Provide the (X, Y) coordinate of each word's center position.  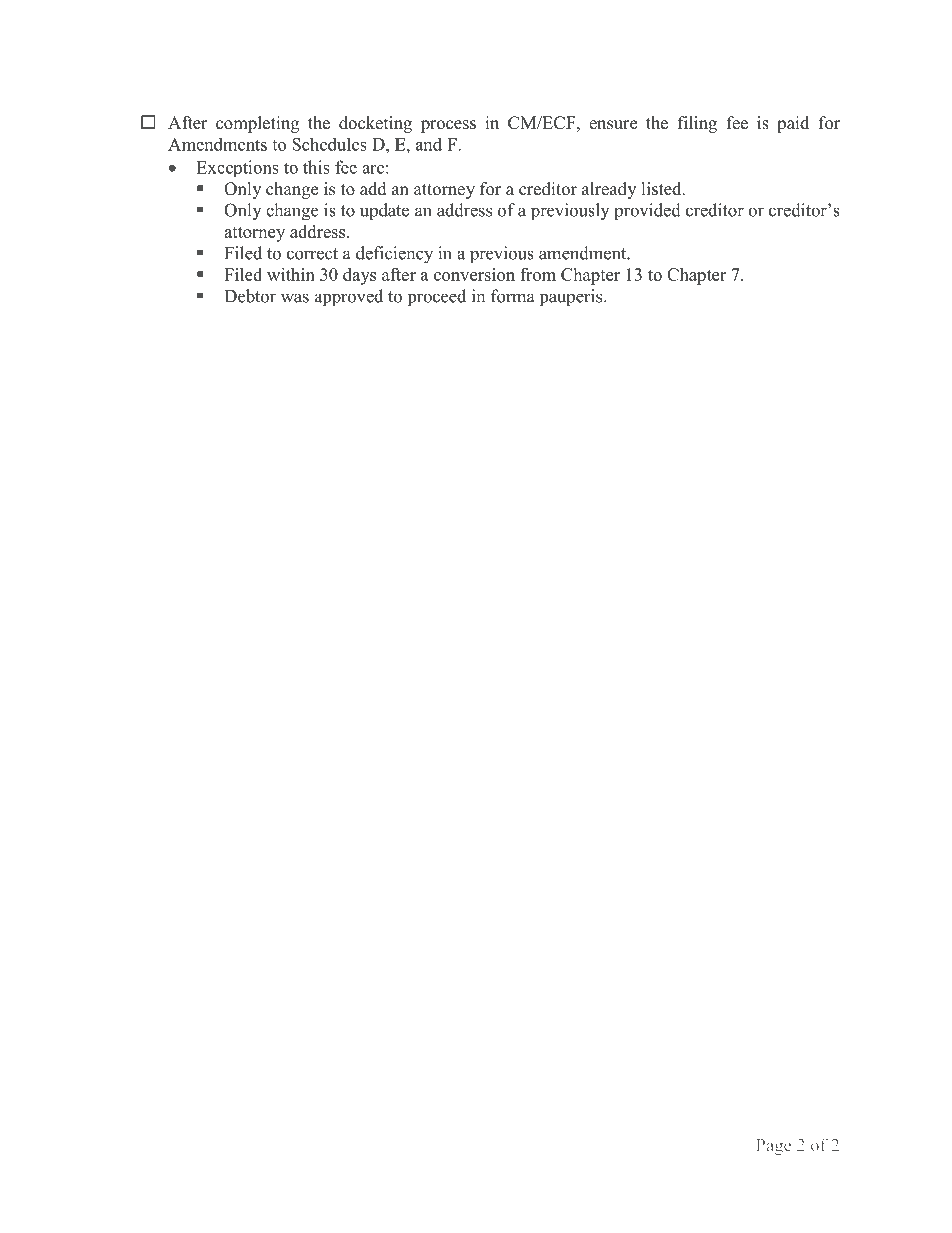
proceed (437, 297)
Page (774, 1147)
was (295, 298)
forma (513, 296)
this (316, 167)
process (448, 126)
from (538, 274)
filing (697, 124)
